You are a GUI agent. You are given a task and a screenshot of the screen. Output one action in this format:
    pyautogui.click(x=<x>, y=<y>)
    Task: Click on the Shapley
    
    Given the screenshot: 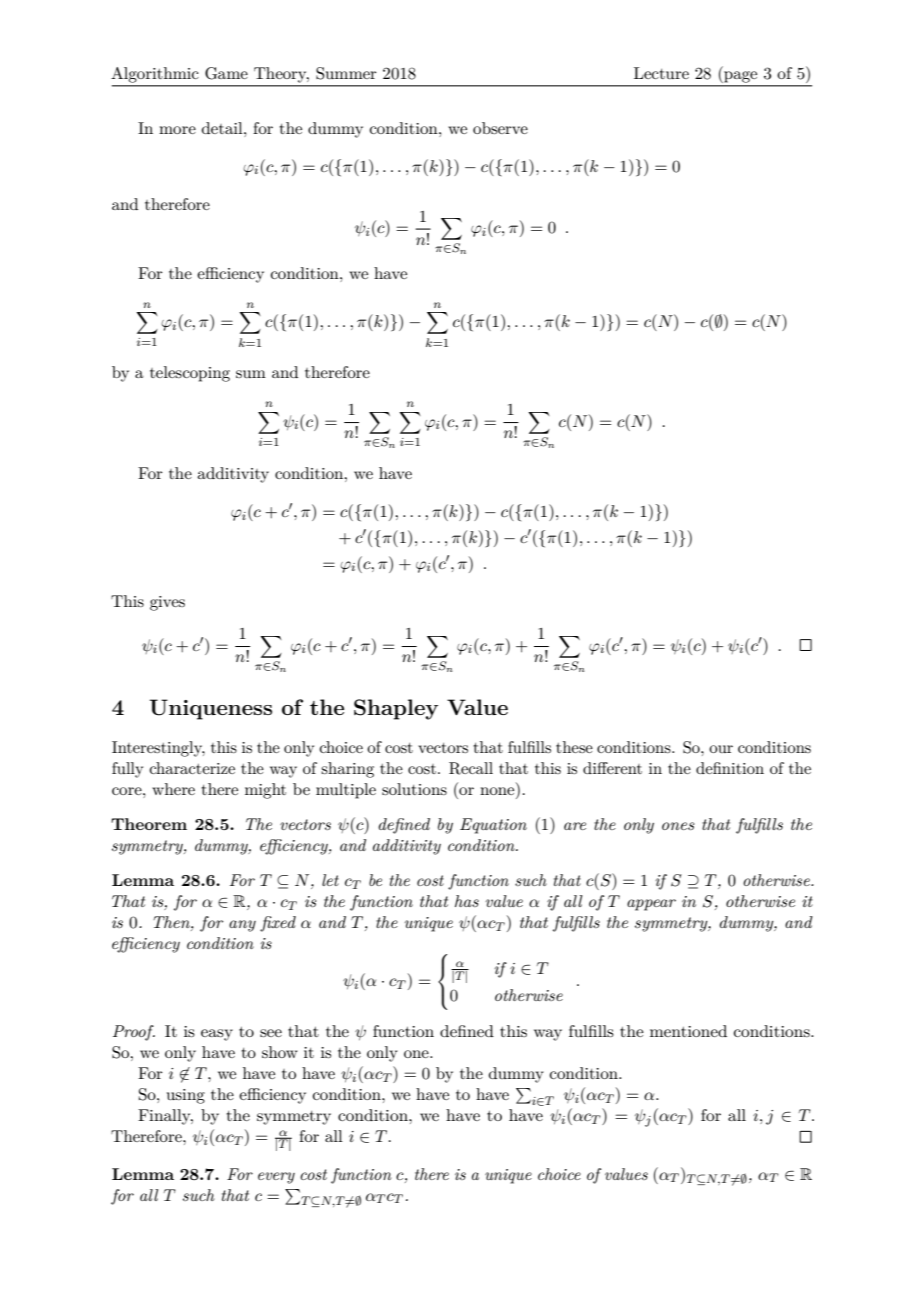 What is the action you would take?
    pyautogui.click(x=396, y=709)
